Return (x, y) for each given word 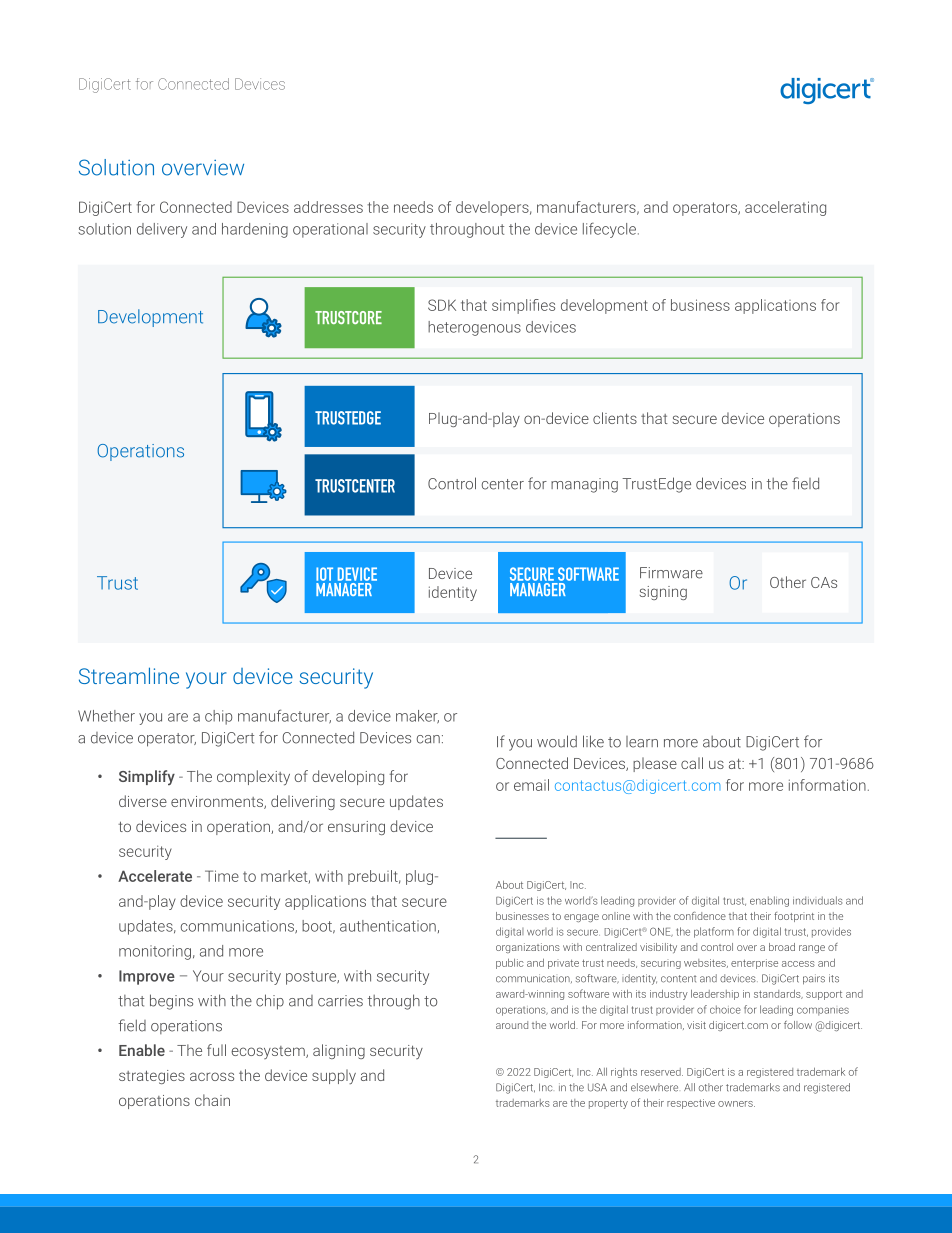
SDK (442, 305)
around (512, 1025)
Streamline (129, 675)
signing (663, 593)
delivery (162, 230)
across (212, 1076)
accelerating (785, 208)
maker (417, 717)
